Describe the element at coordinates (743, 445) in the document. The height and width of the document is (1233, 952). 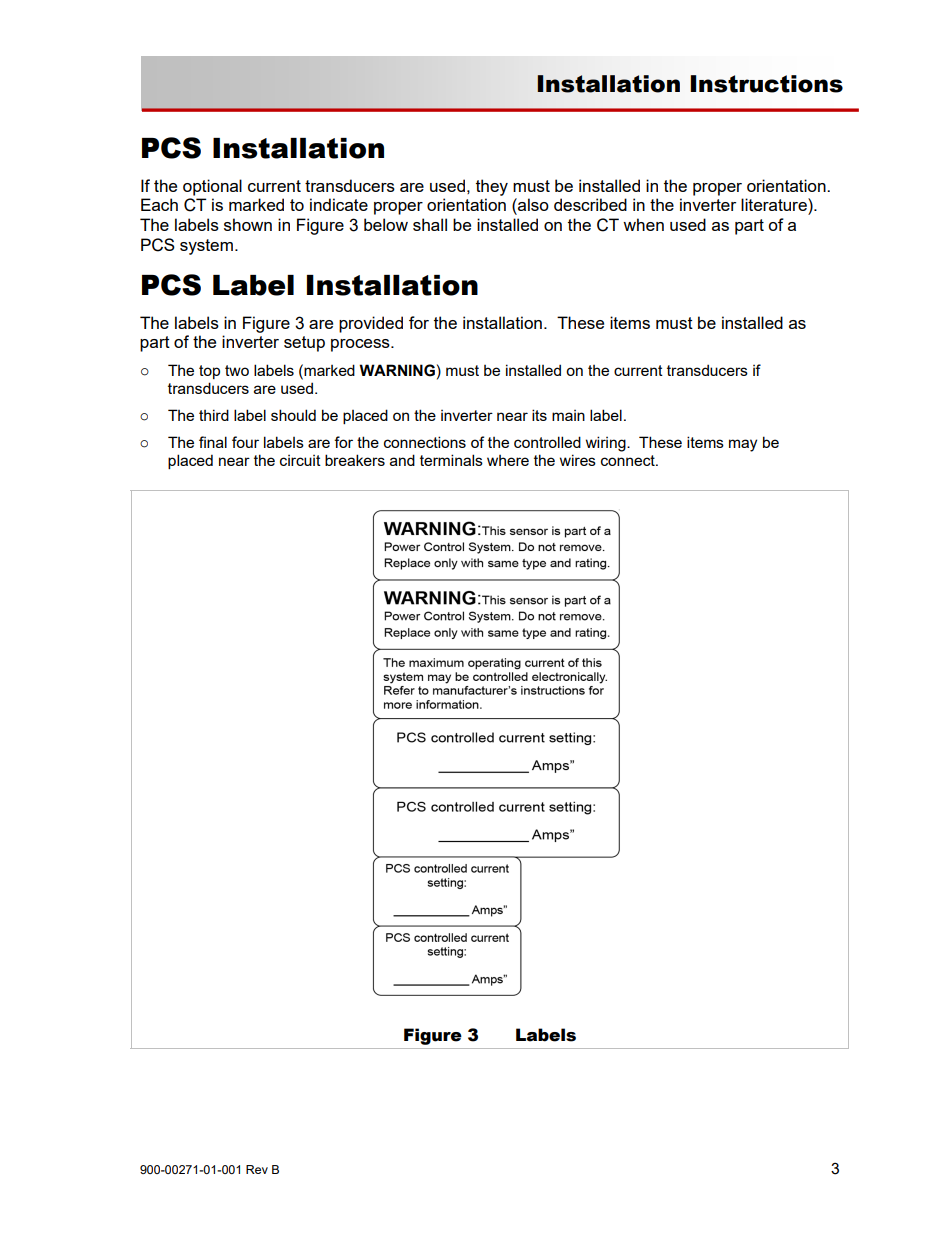
I see `may` at that location.
